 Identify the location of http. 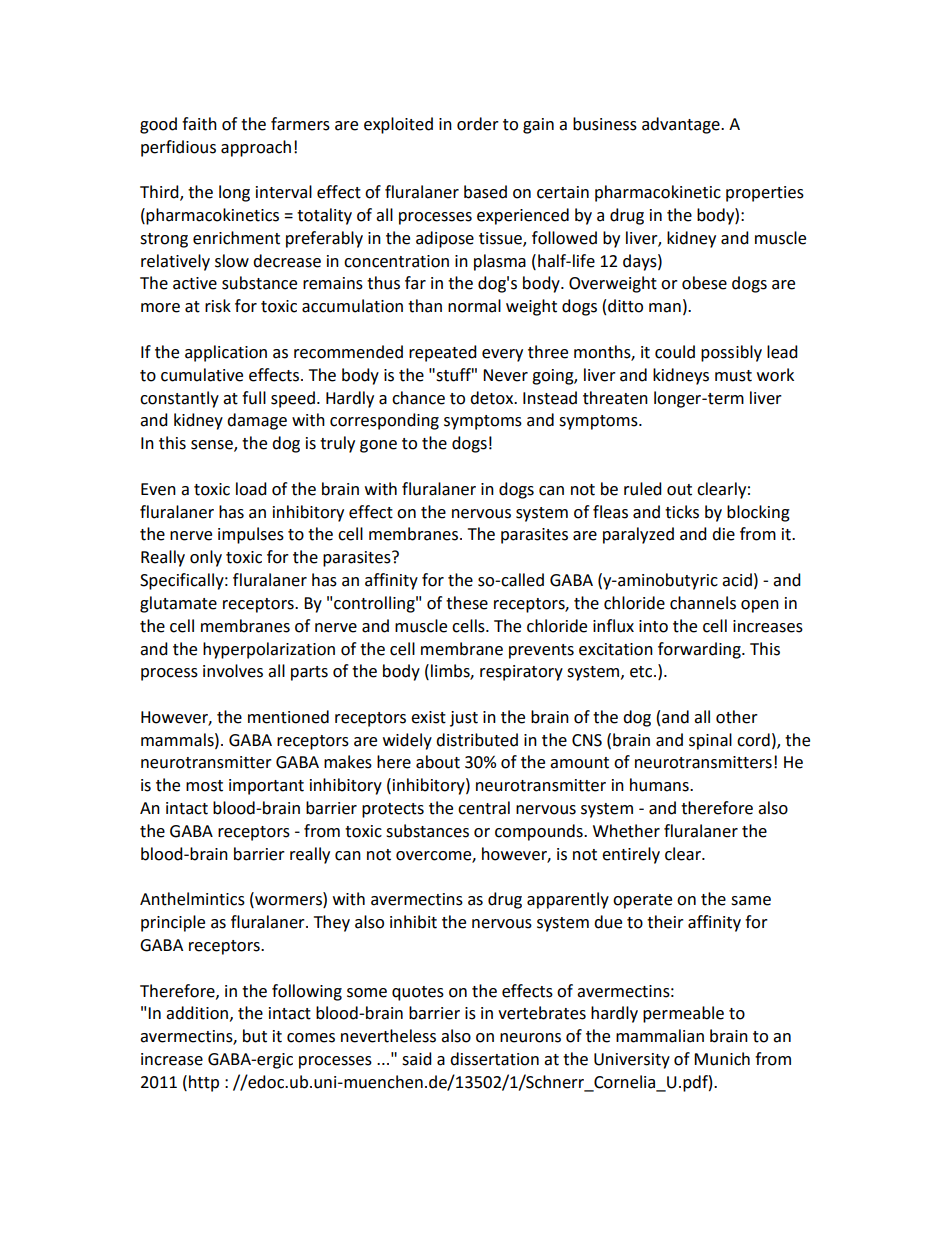
(204, 1083).
